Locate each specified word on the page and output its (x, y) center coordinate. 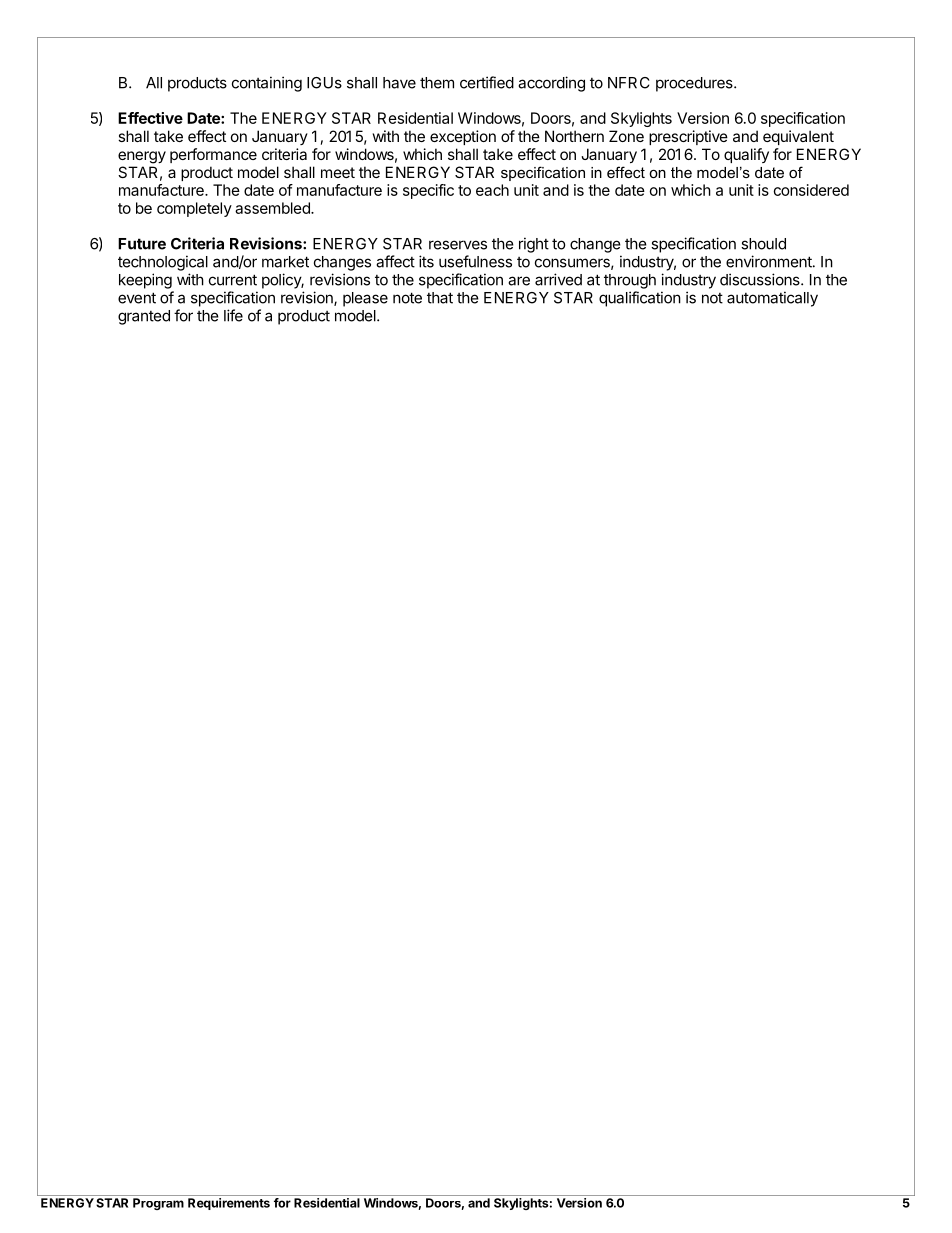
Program (158, 1204)
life (233, 315)
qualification (640, 299)
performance (213, 155)
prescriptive (688, 137)
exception (463, 137)
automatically (772, 299)
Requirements (229, 1204)
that (440, 298)
